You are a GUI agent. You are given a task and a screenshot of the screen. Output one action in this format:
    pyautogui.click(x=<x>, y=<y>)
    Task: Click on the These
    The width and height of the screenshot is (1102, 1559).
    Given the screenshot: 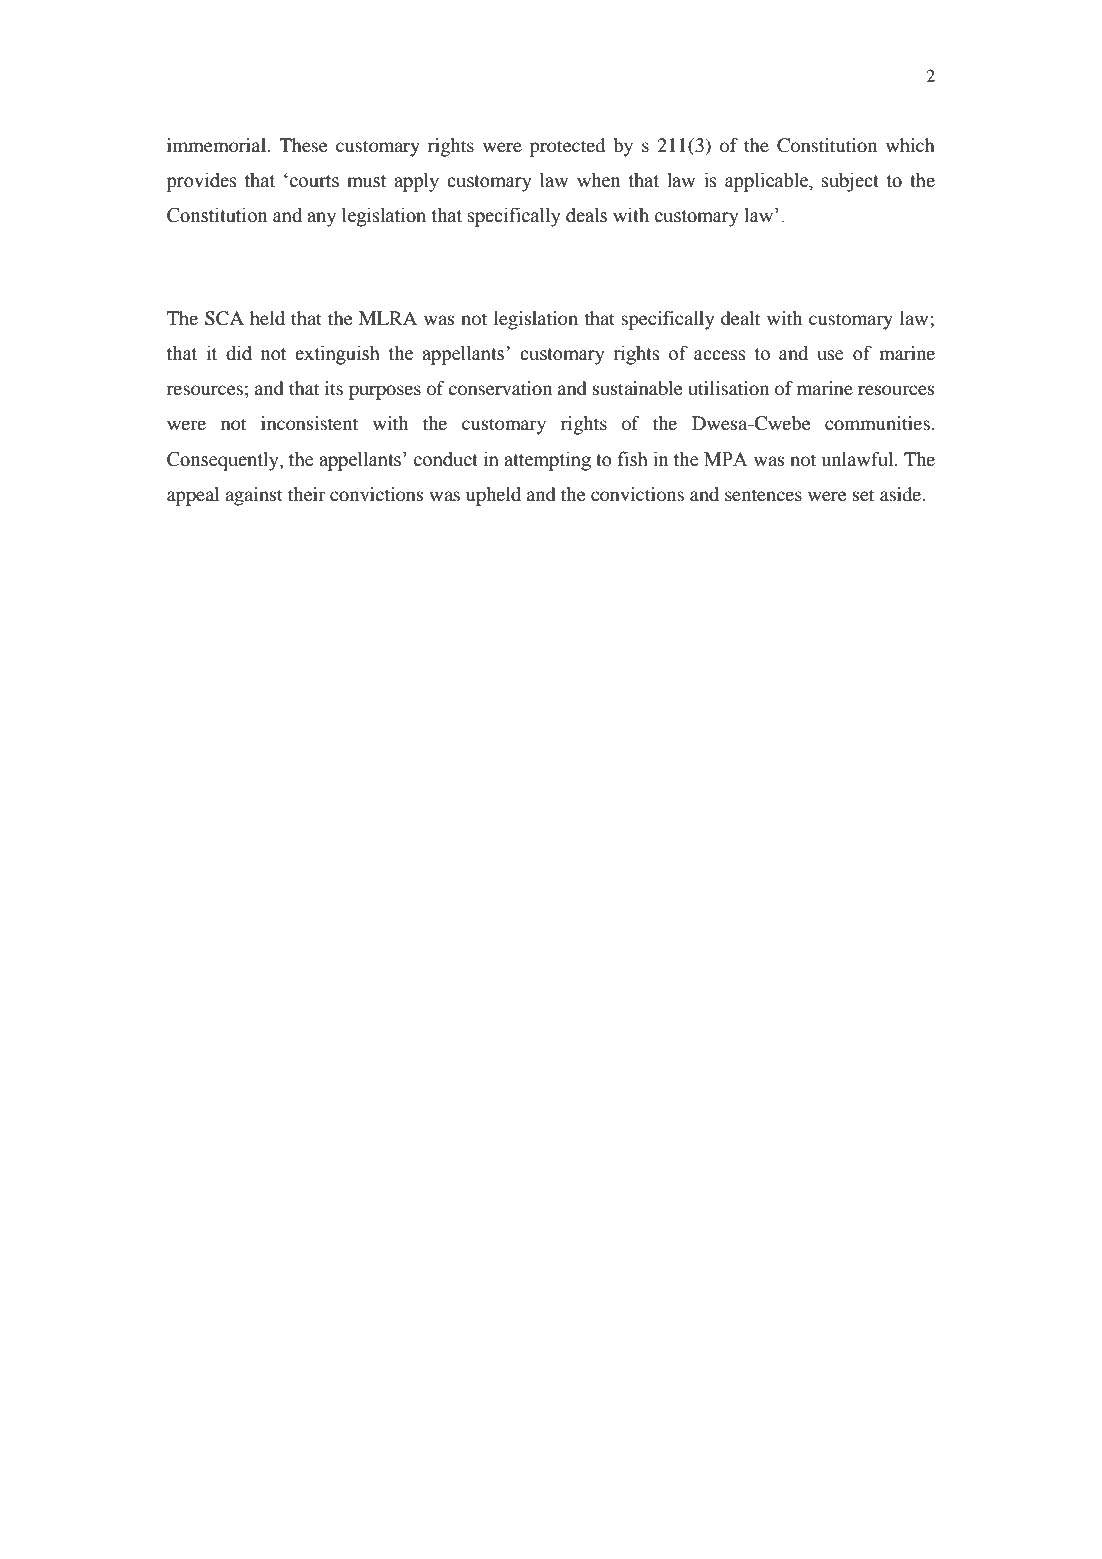 What is the action you would take?
    pyautogui.click(x=303, y=145)
